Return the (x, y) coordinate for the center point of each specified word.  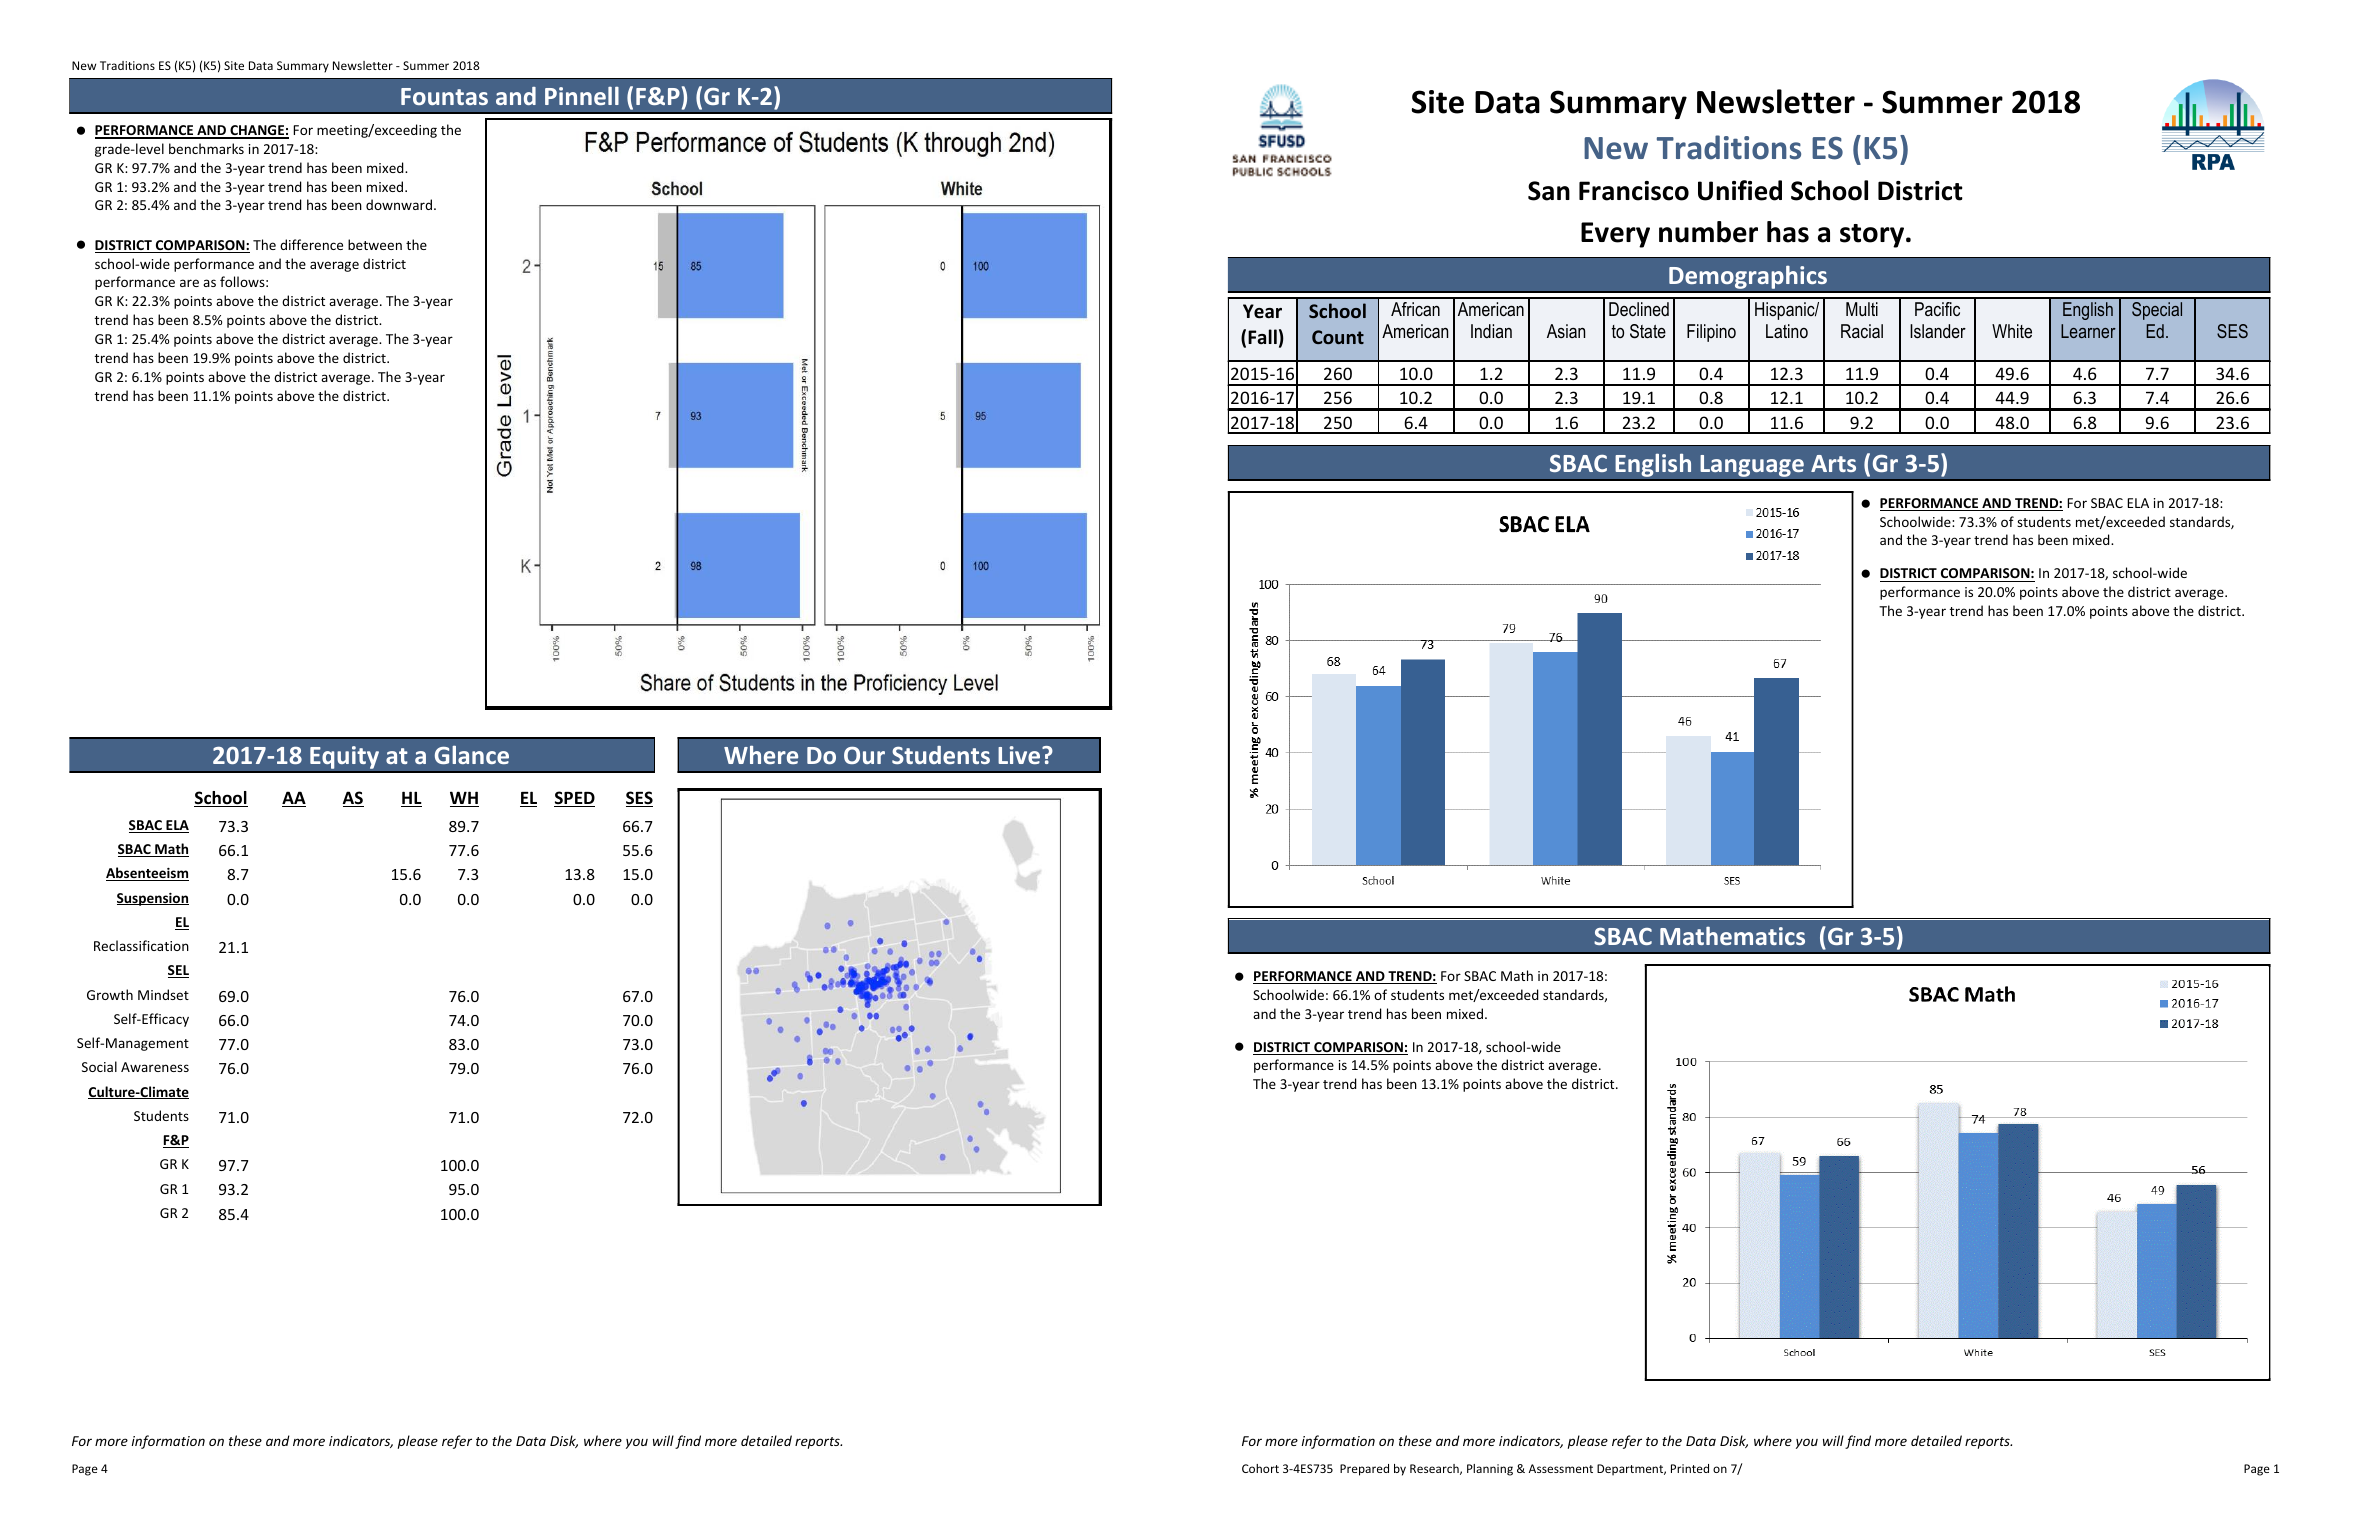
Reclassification (141, 945)
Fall (1262, 336)
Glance (472, 754)
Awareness (155, 1067)
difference (311, 244)
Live (1020, 755)
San (1549, 191)
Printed (1690, 1468)
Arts (1833, 463)
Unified (1740, 190)
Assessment (1561, 1468)
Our (864, 755)
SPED (574, 799)
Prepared (1364, 1470)
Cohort (1260, 1468)
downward (399, 204)
